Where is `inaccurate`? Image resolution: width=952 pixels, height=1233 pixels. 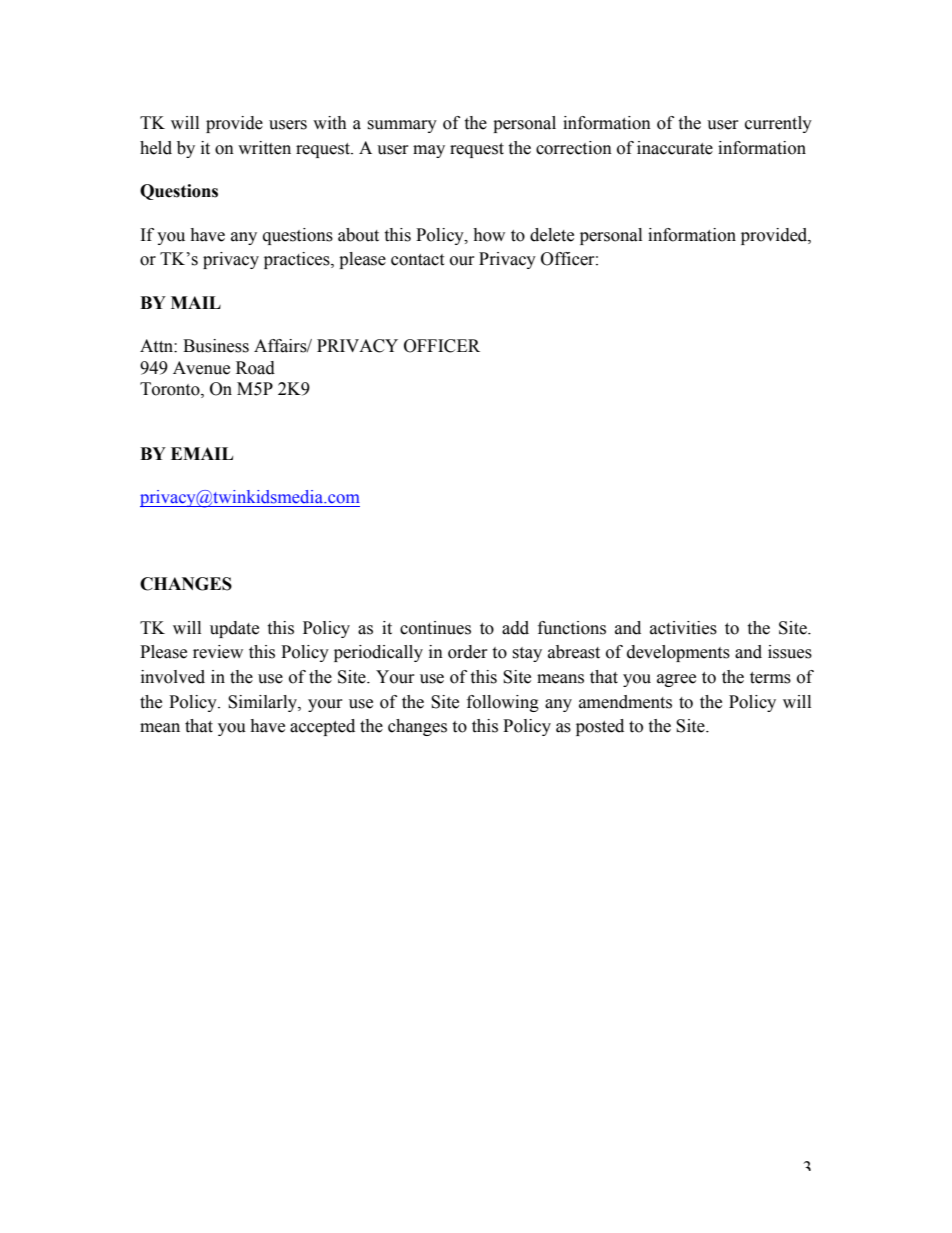 inaccurate is located at coordinates (675, 148).
